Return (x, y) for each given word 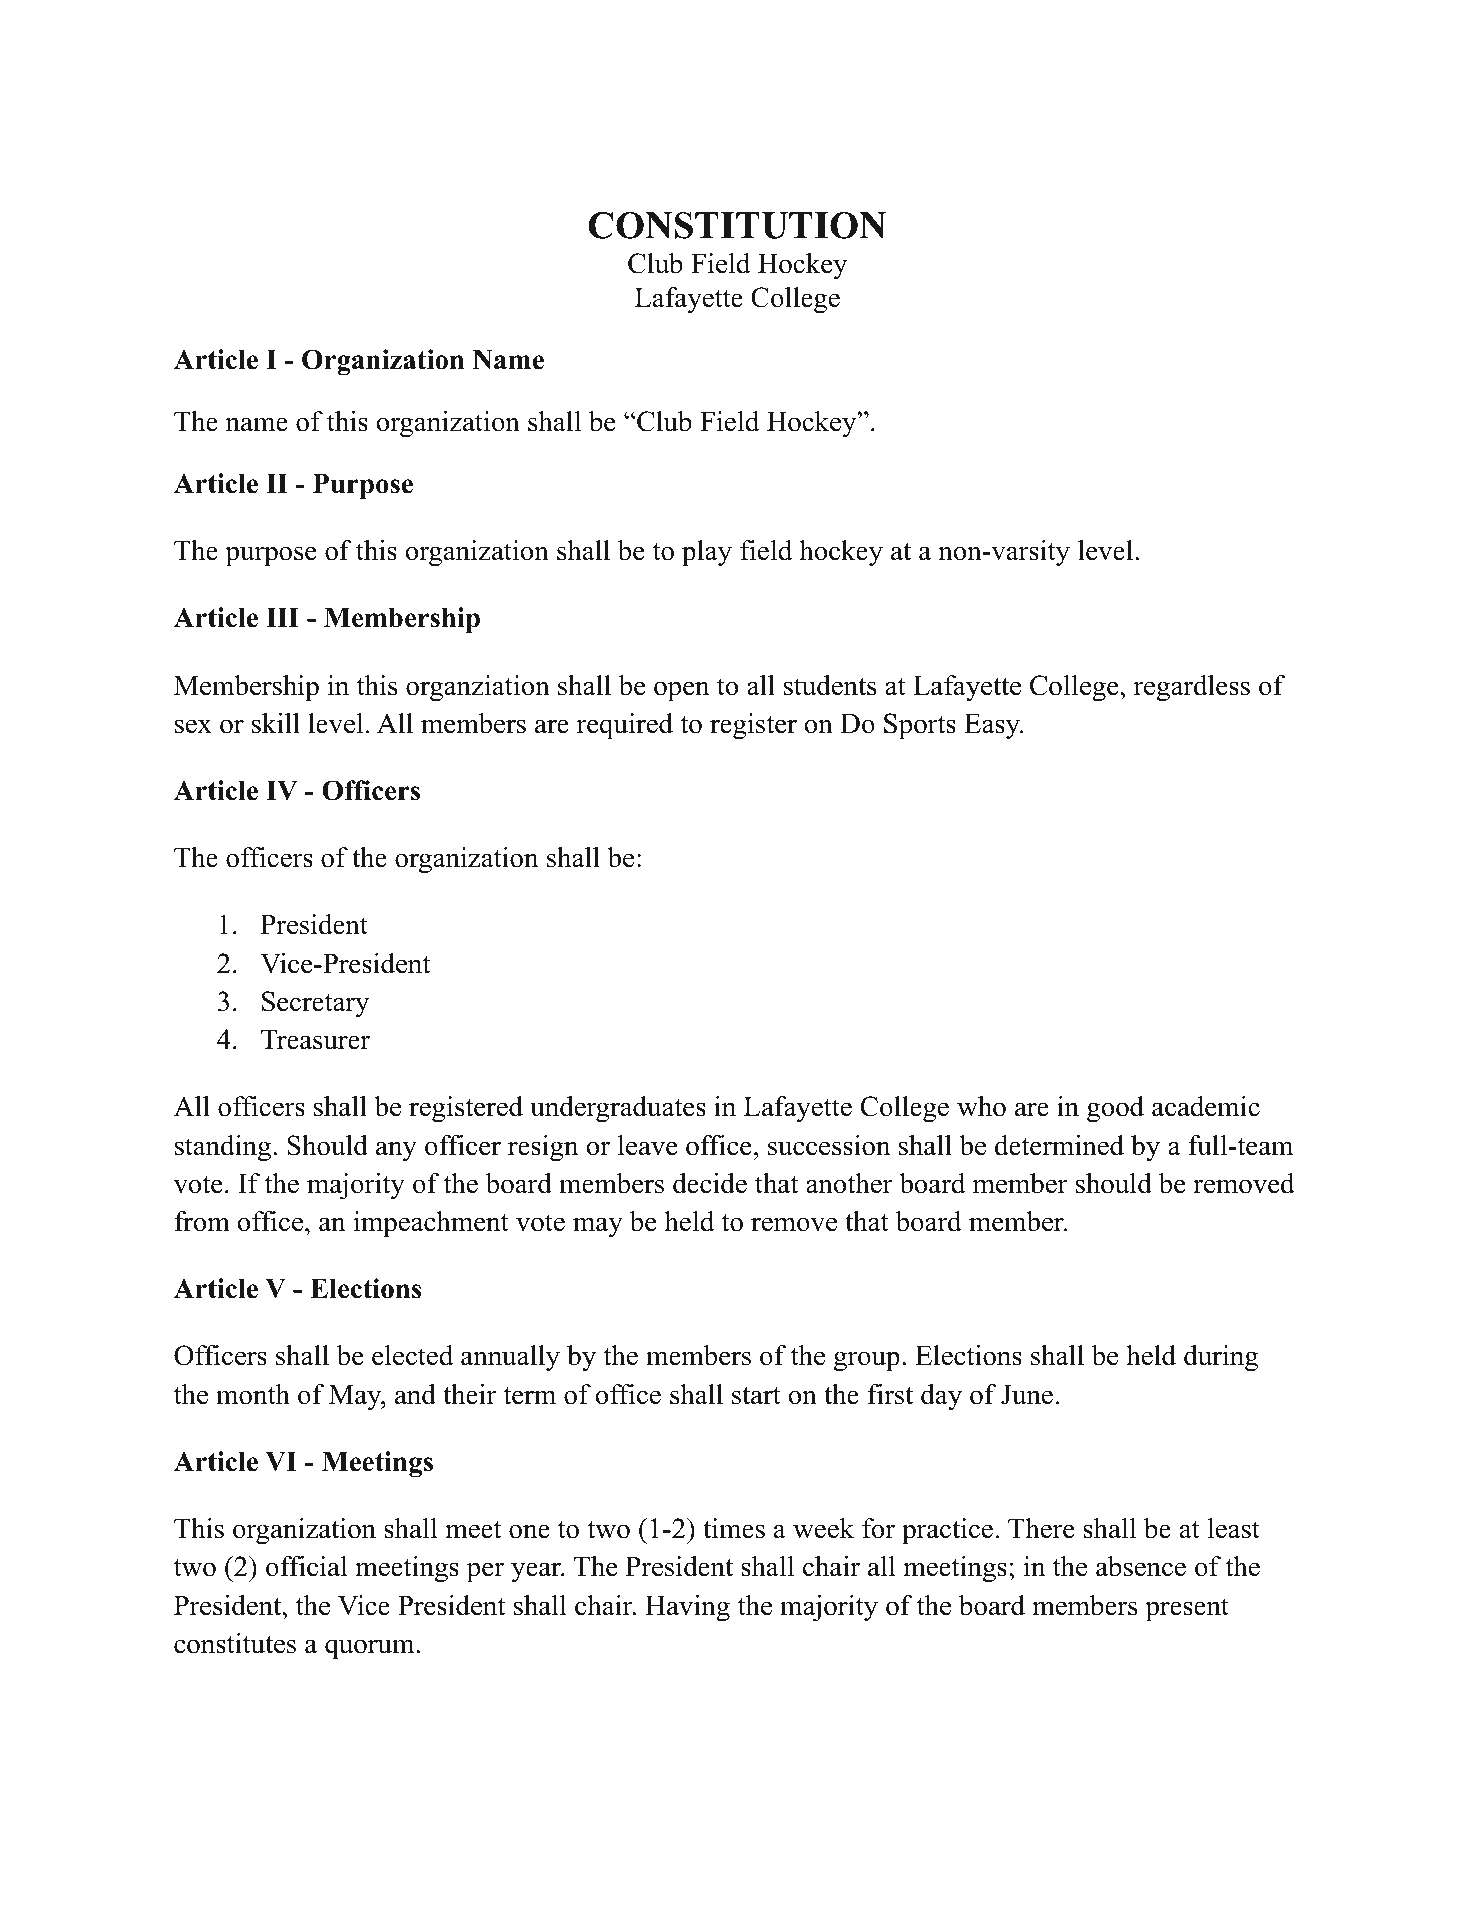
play (707, 553)
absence (1141, 1566)
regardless (1192, 688)
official (307, 1566)
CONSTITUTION (737, 225)
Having (687, 1608)
